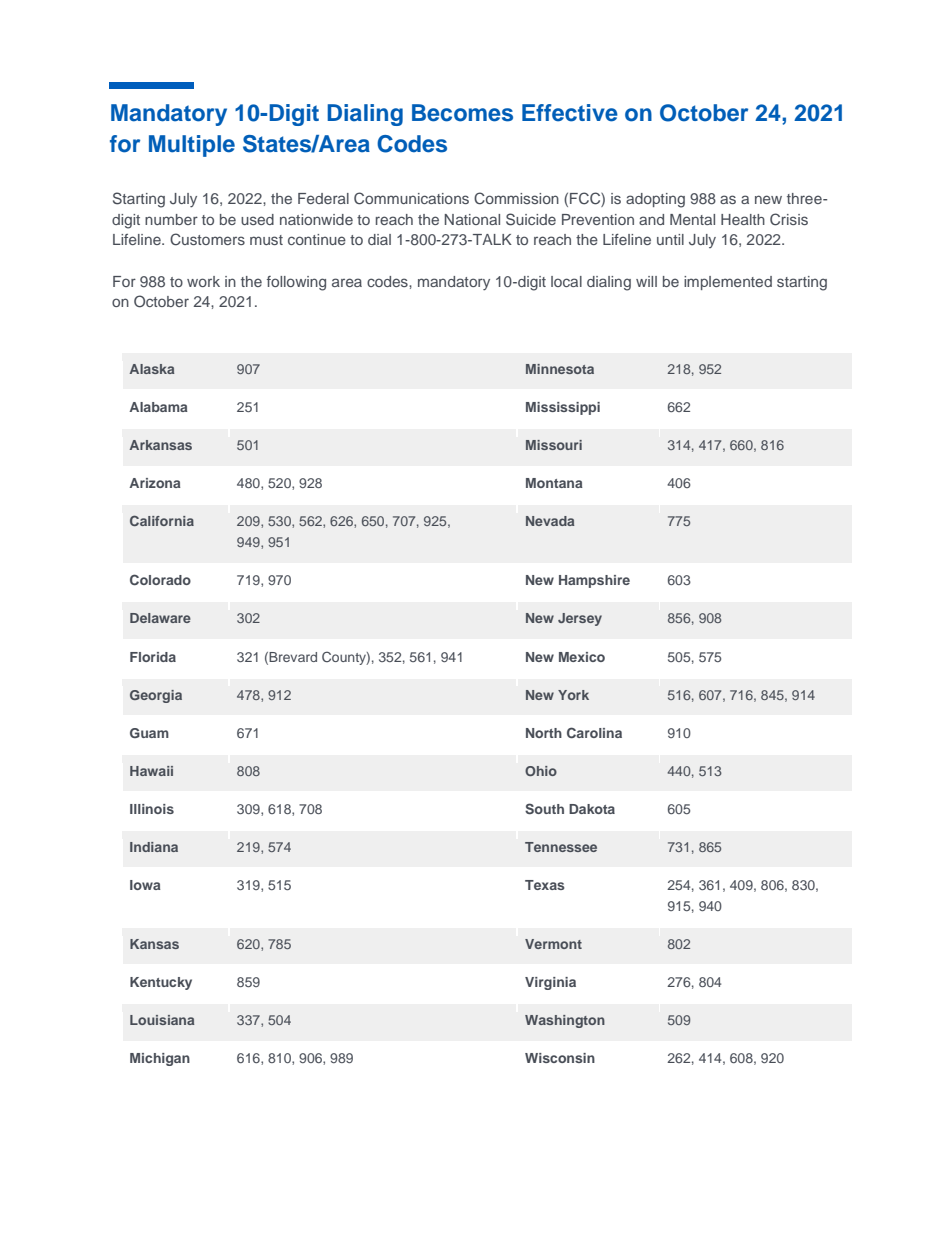  Describe the element at coordinates (192, 146) in the page. I see `Multiple` at that location.
